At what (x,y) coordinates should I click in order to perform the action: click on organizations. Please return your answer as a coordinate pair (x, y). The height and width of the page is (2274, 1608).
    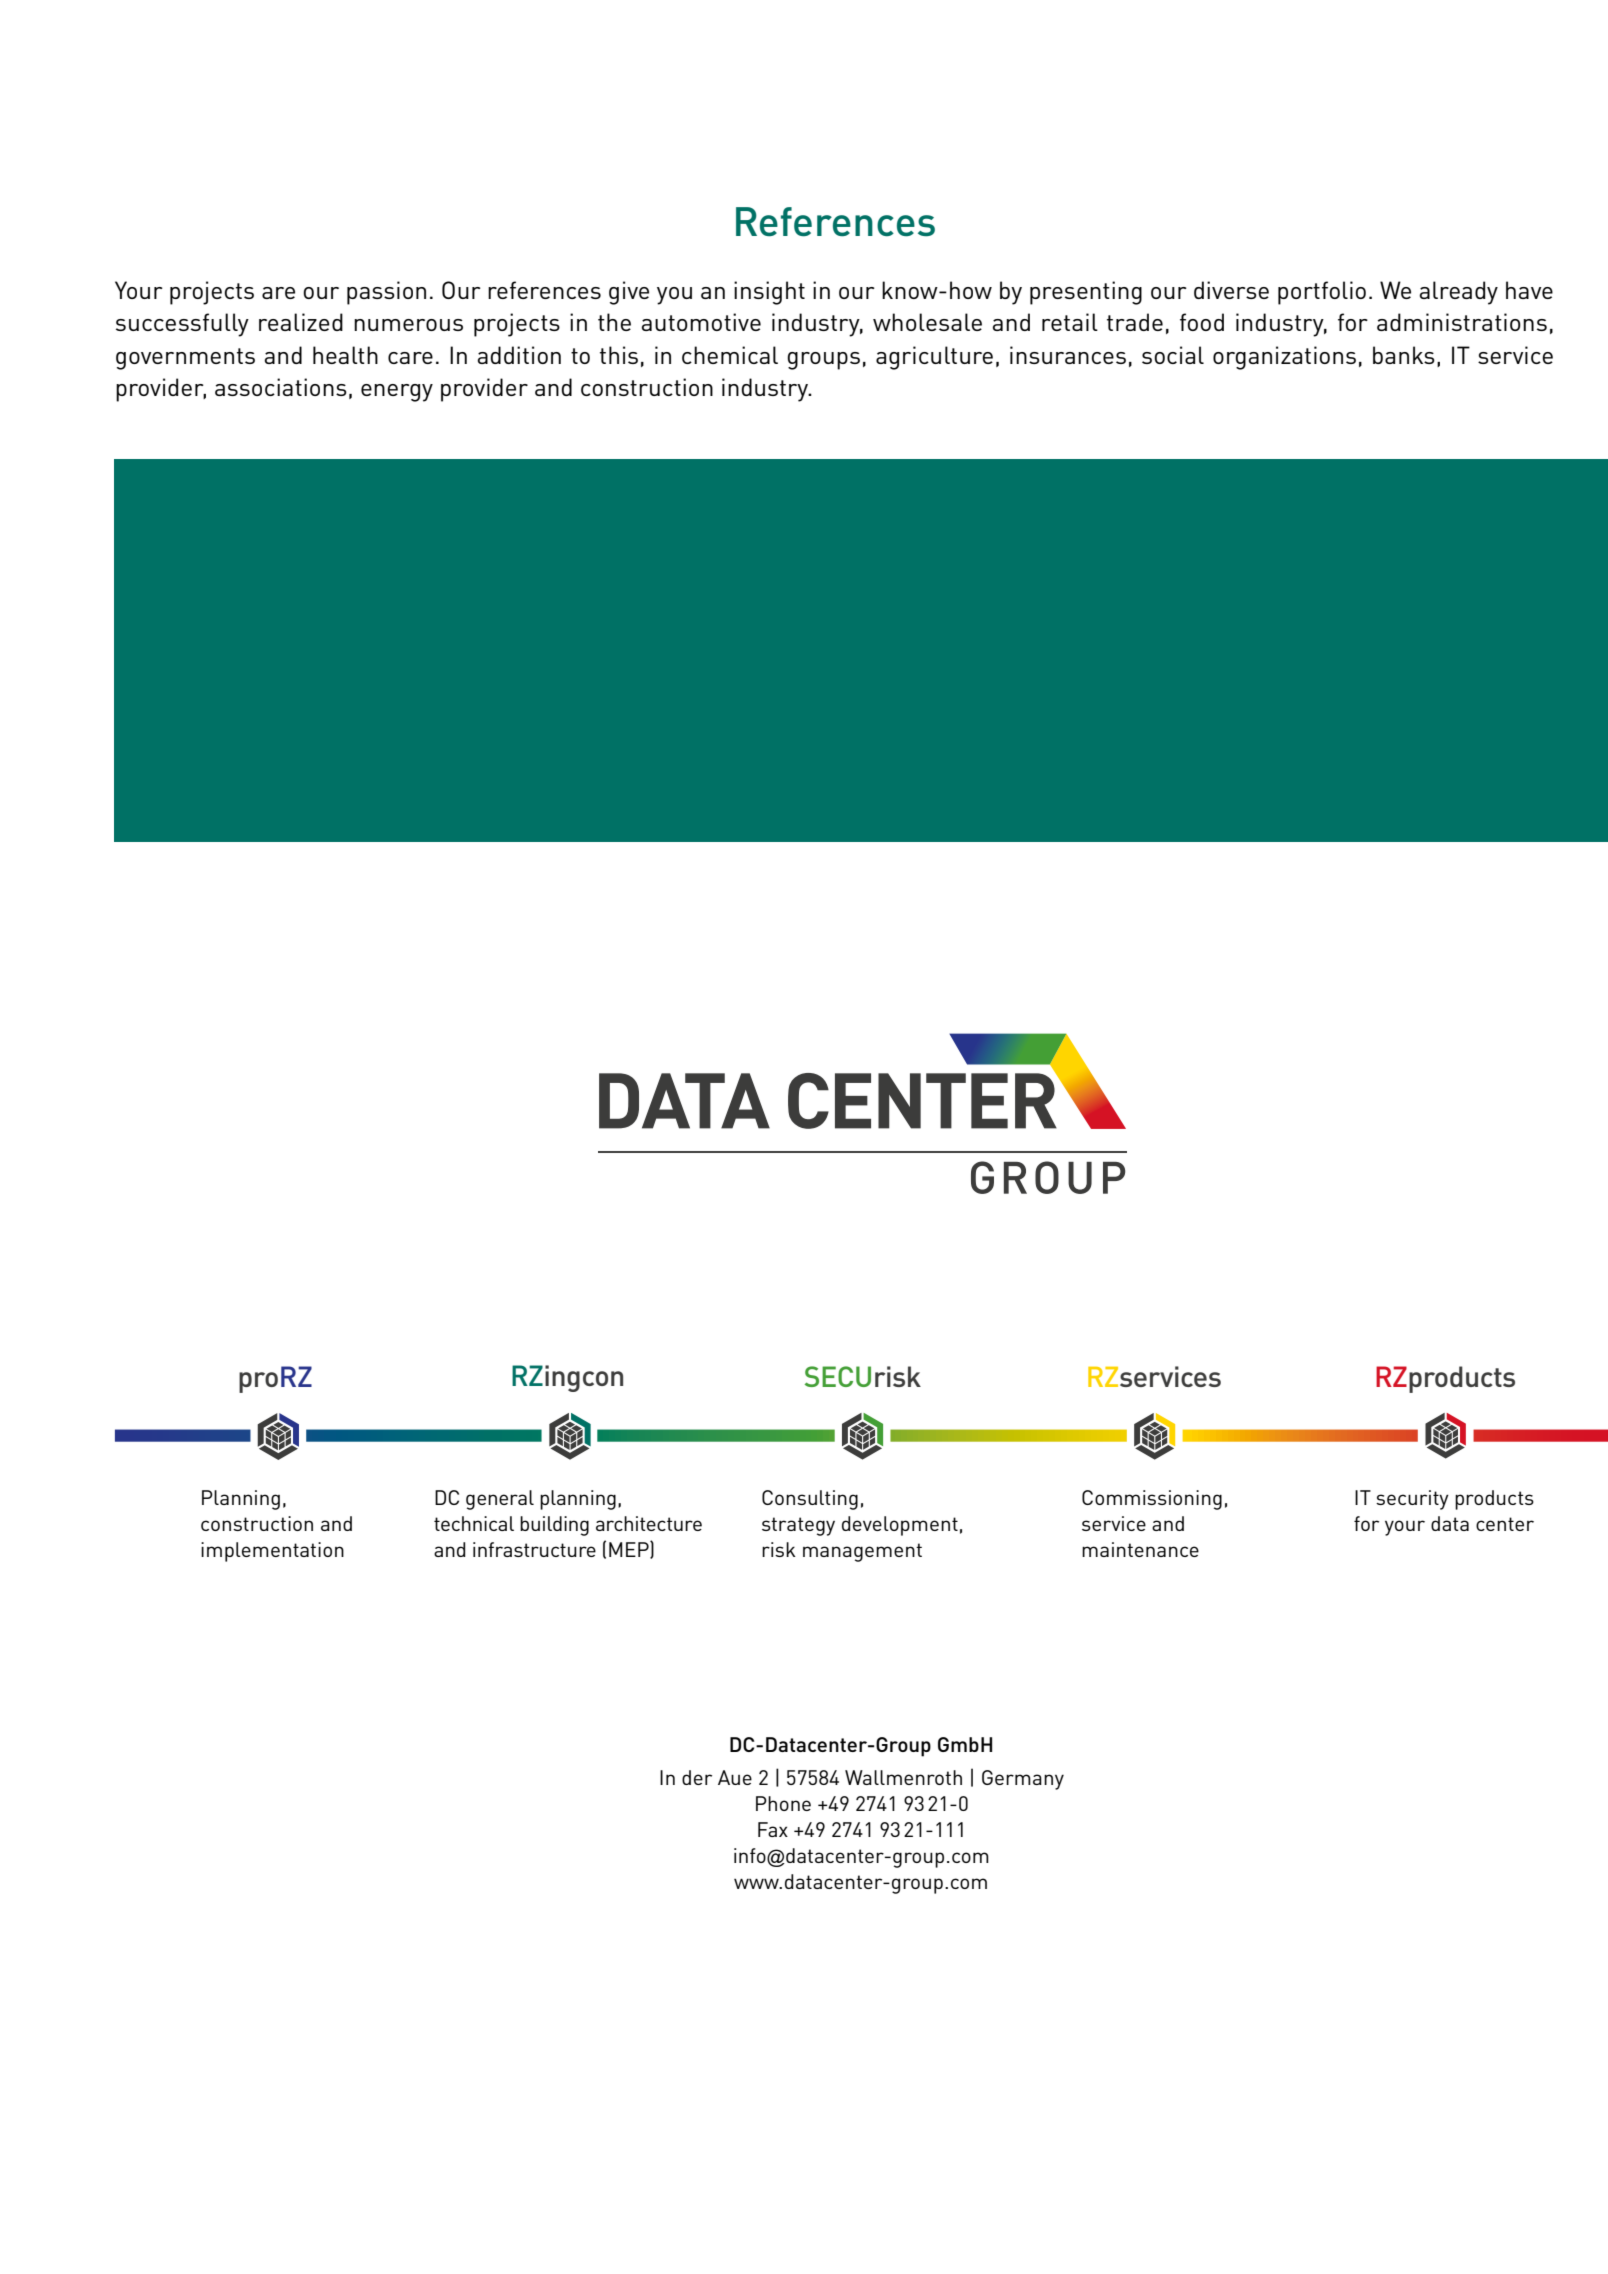
    Looking at the image, I should click on (1284, 358).
